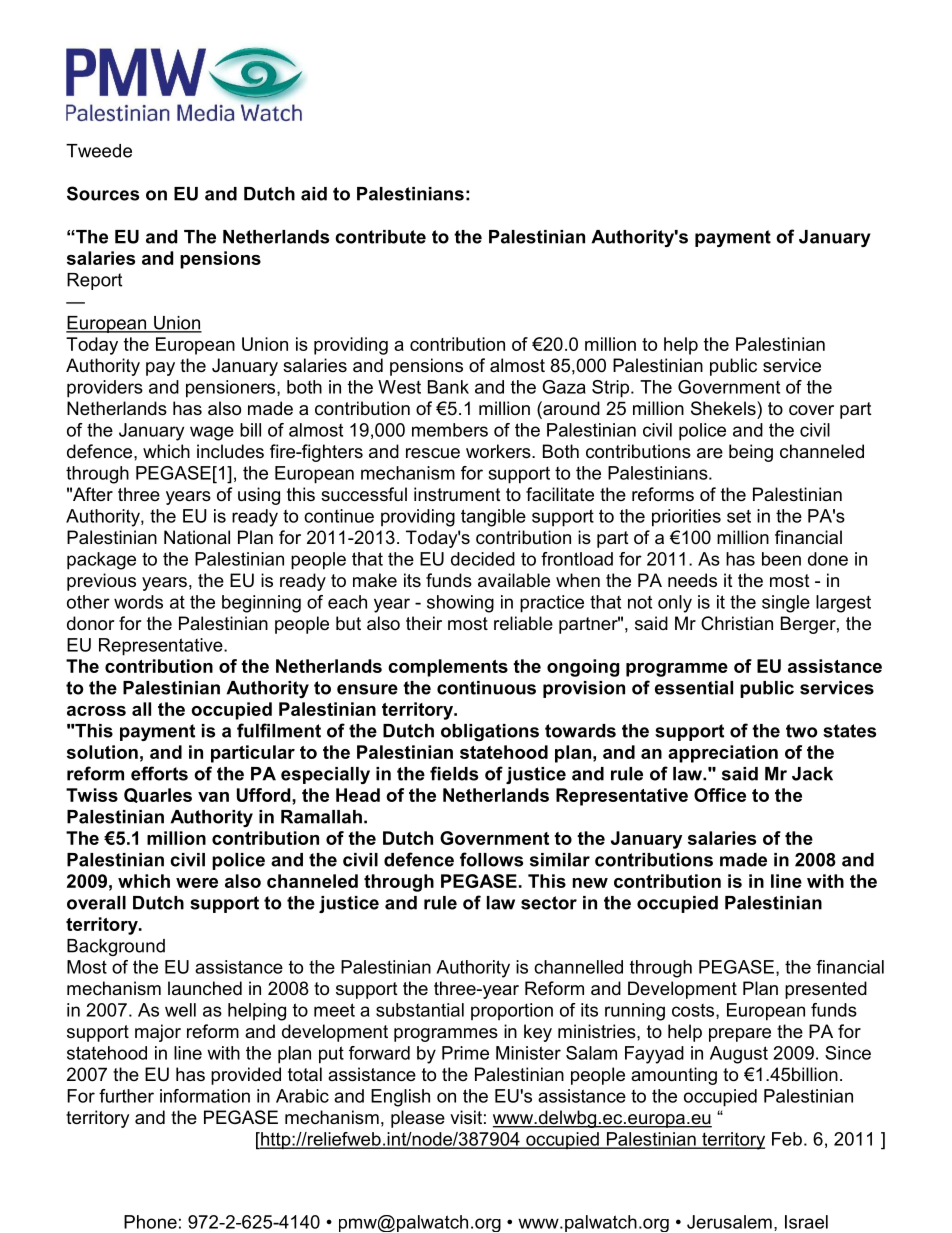  I want to click on Shekels, so click(724, 408).
